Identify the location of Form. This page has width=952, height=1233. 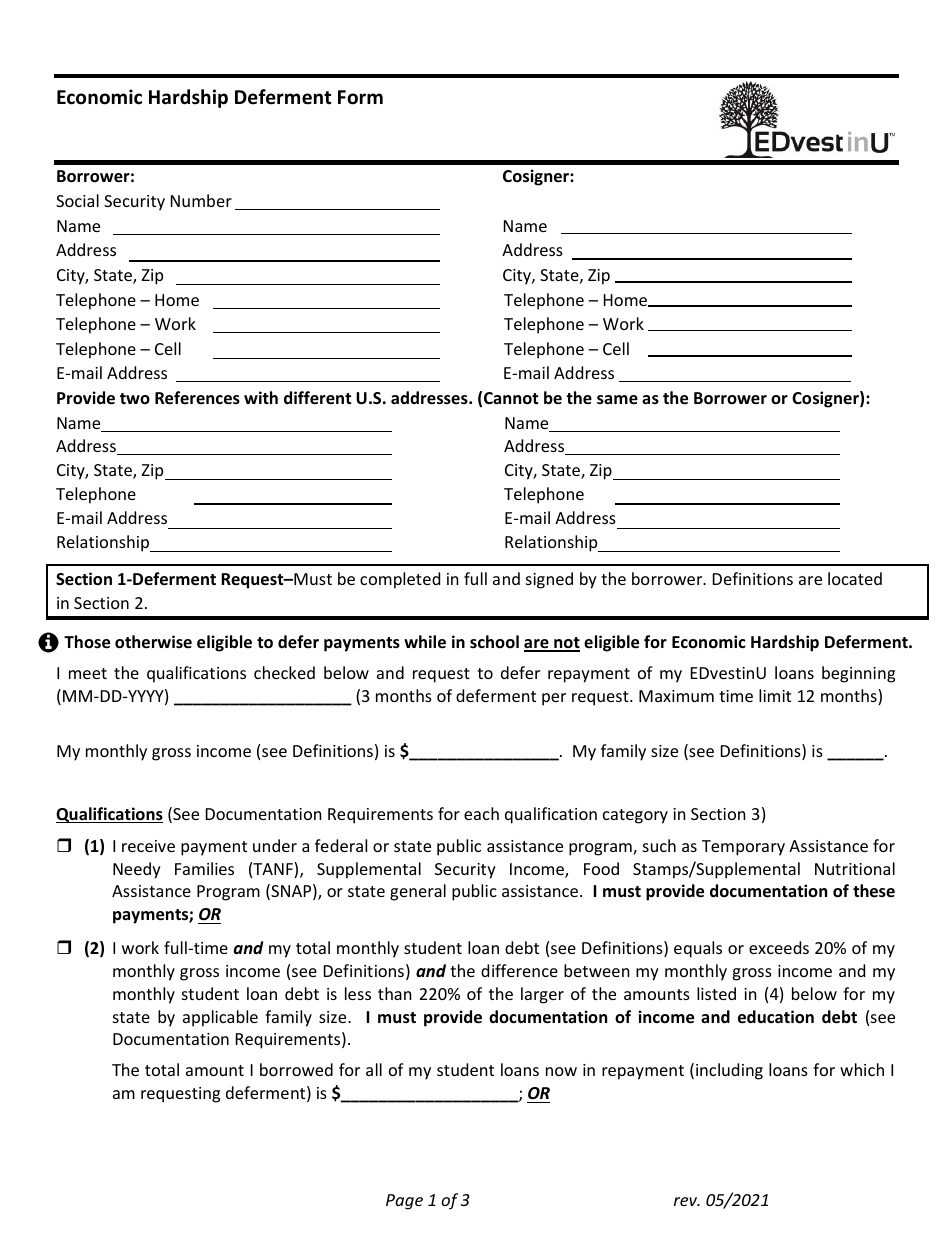
(360, 97).
